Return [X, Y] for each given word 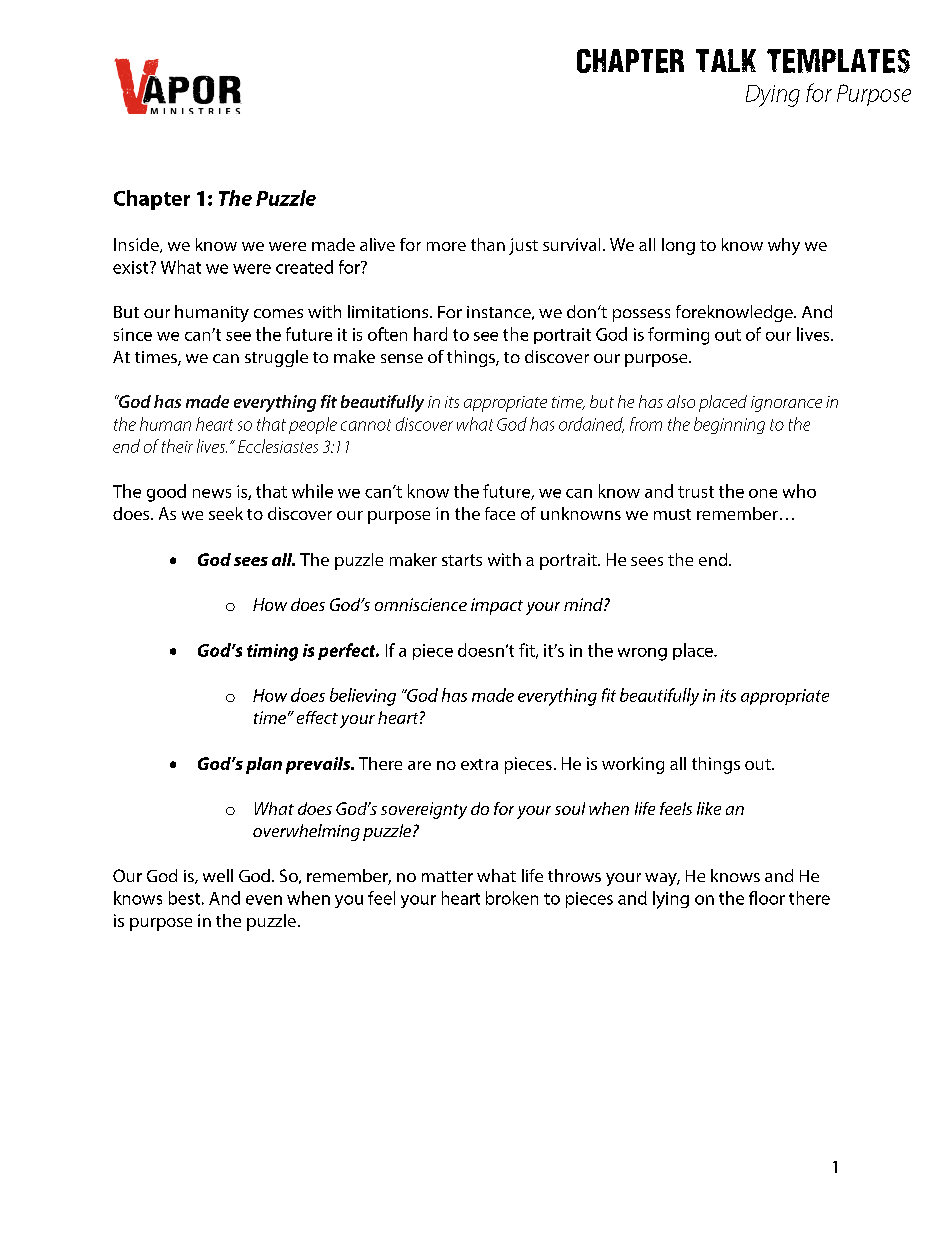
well [218, 875]
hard [430, 334]
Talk [726, 60]
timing [272, 652]
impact [497, 606]
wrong [642, 654]
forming [678, 336]
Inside [137, 245]
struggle [276, 358]
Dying [773, 96]
